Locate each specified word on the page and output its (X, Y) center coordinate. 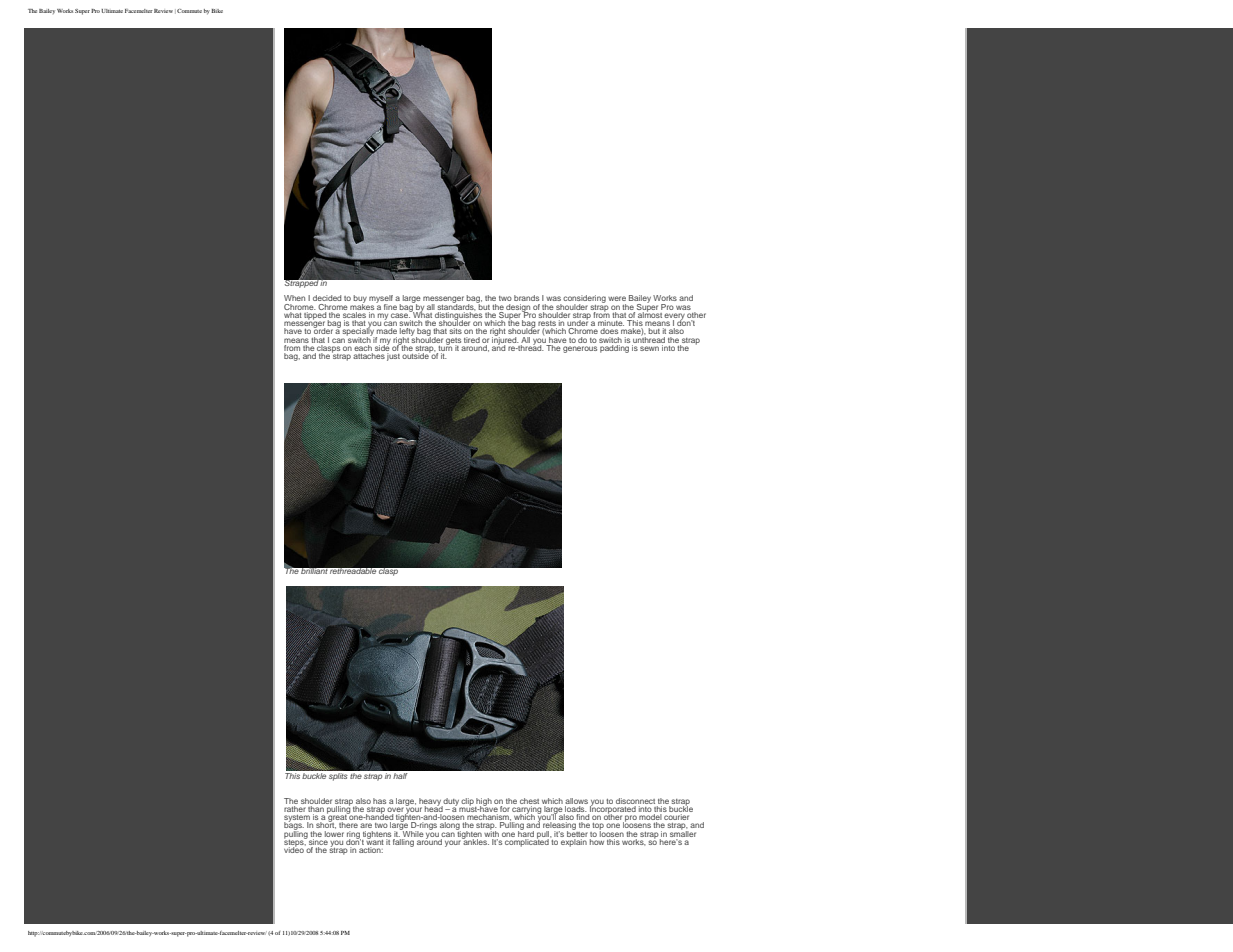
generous (580, 349)
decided (327, 298)
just (393, 357)
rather (295, 807)
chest (529, 801)
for (505, 807)
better (577, 832)
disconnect (635, 801)
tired (472, 340)
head (434, 807)
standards (456, 305)
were (617, 298)
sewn (649, 348)
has (379, 801)
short (326, 824)
